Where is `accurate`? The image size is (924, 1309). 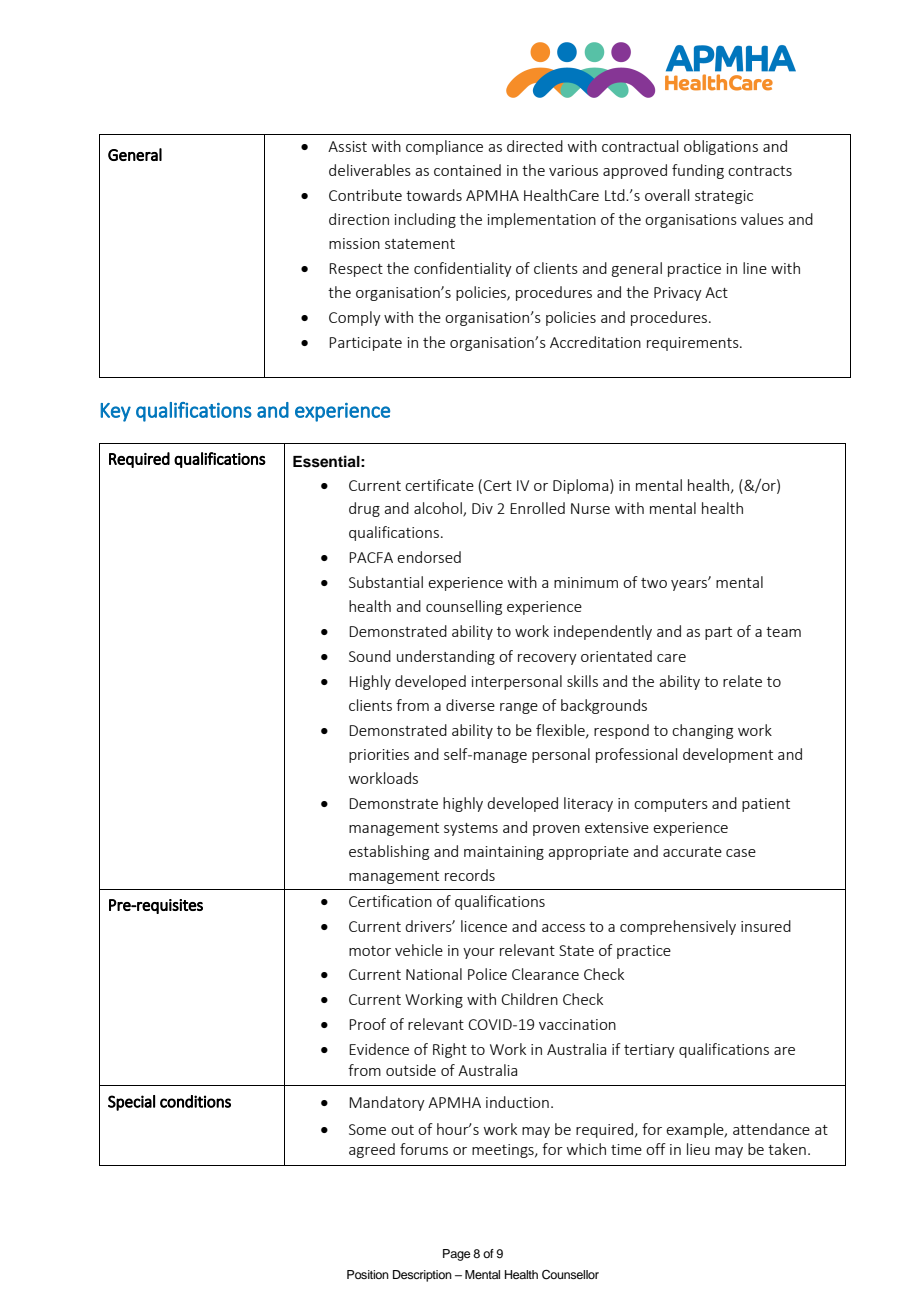
accurate is located at coordinates (692, 852).
